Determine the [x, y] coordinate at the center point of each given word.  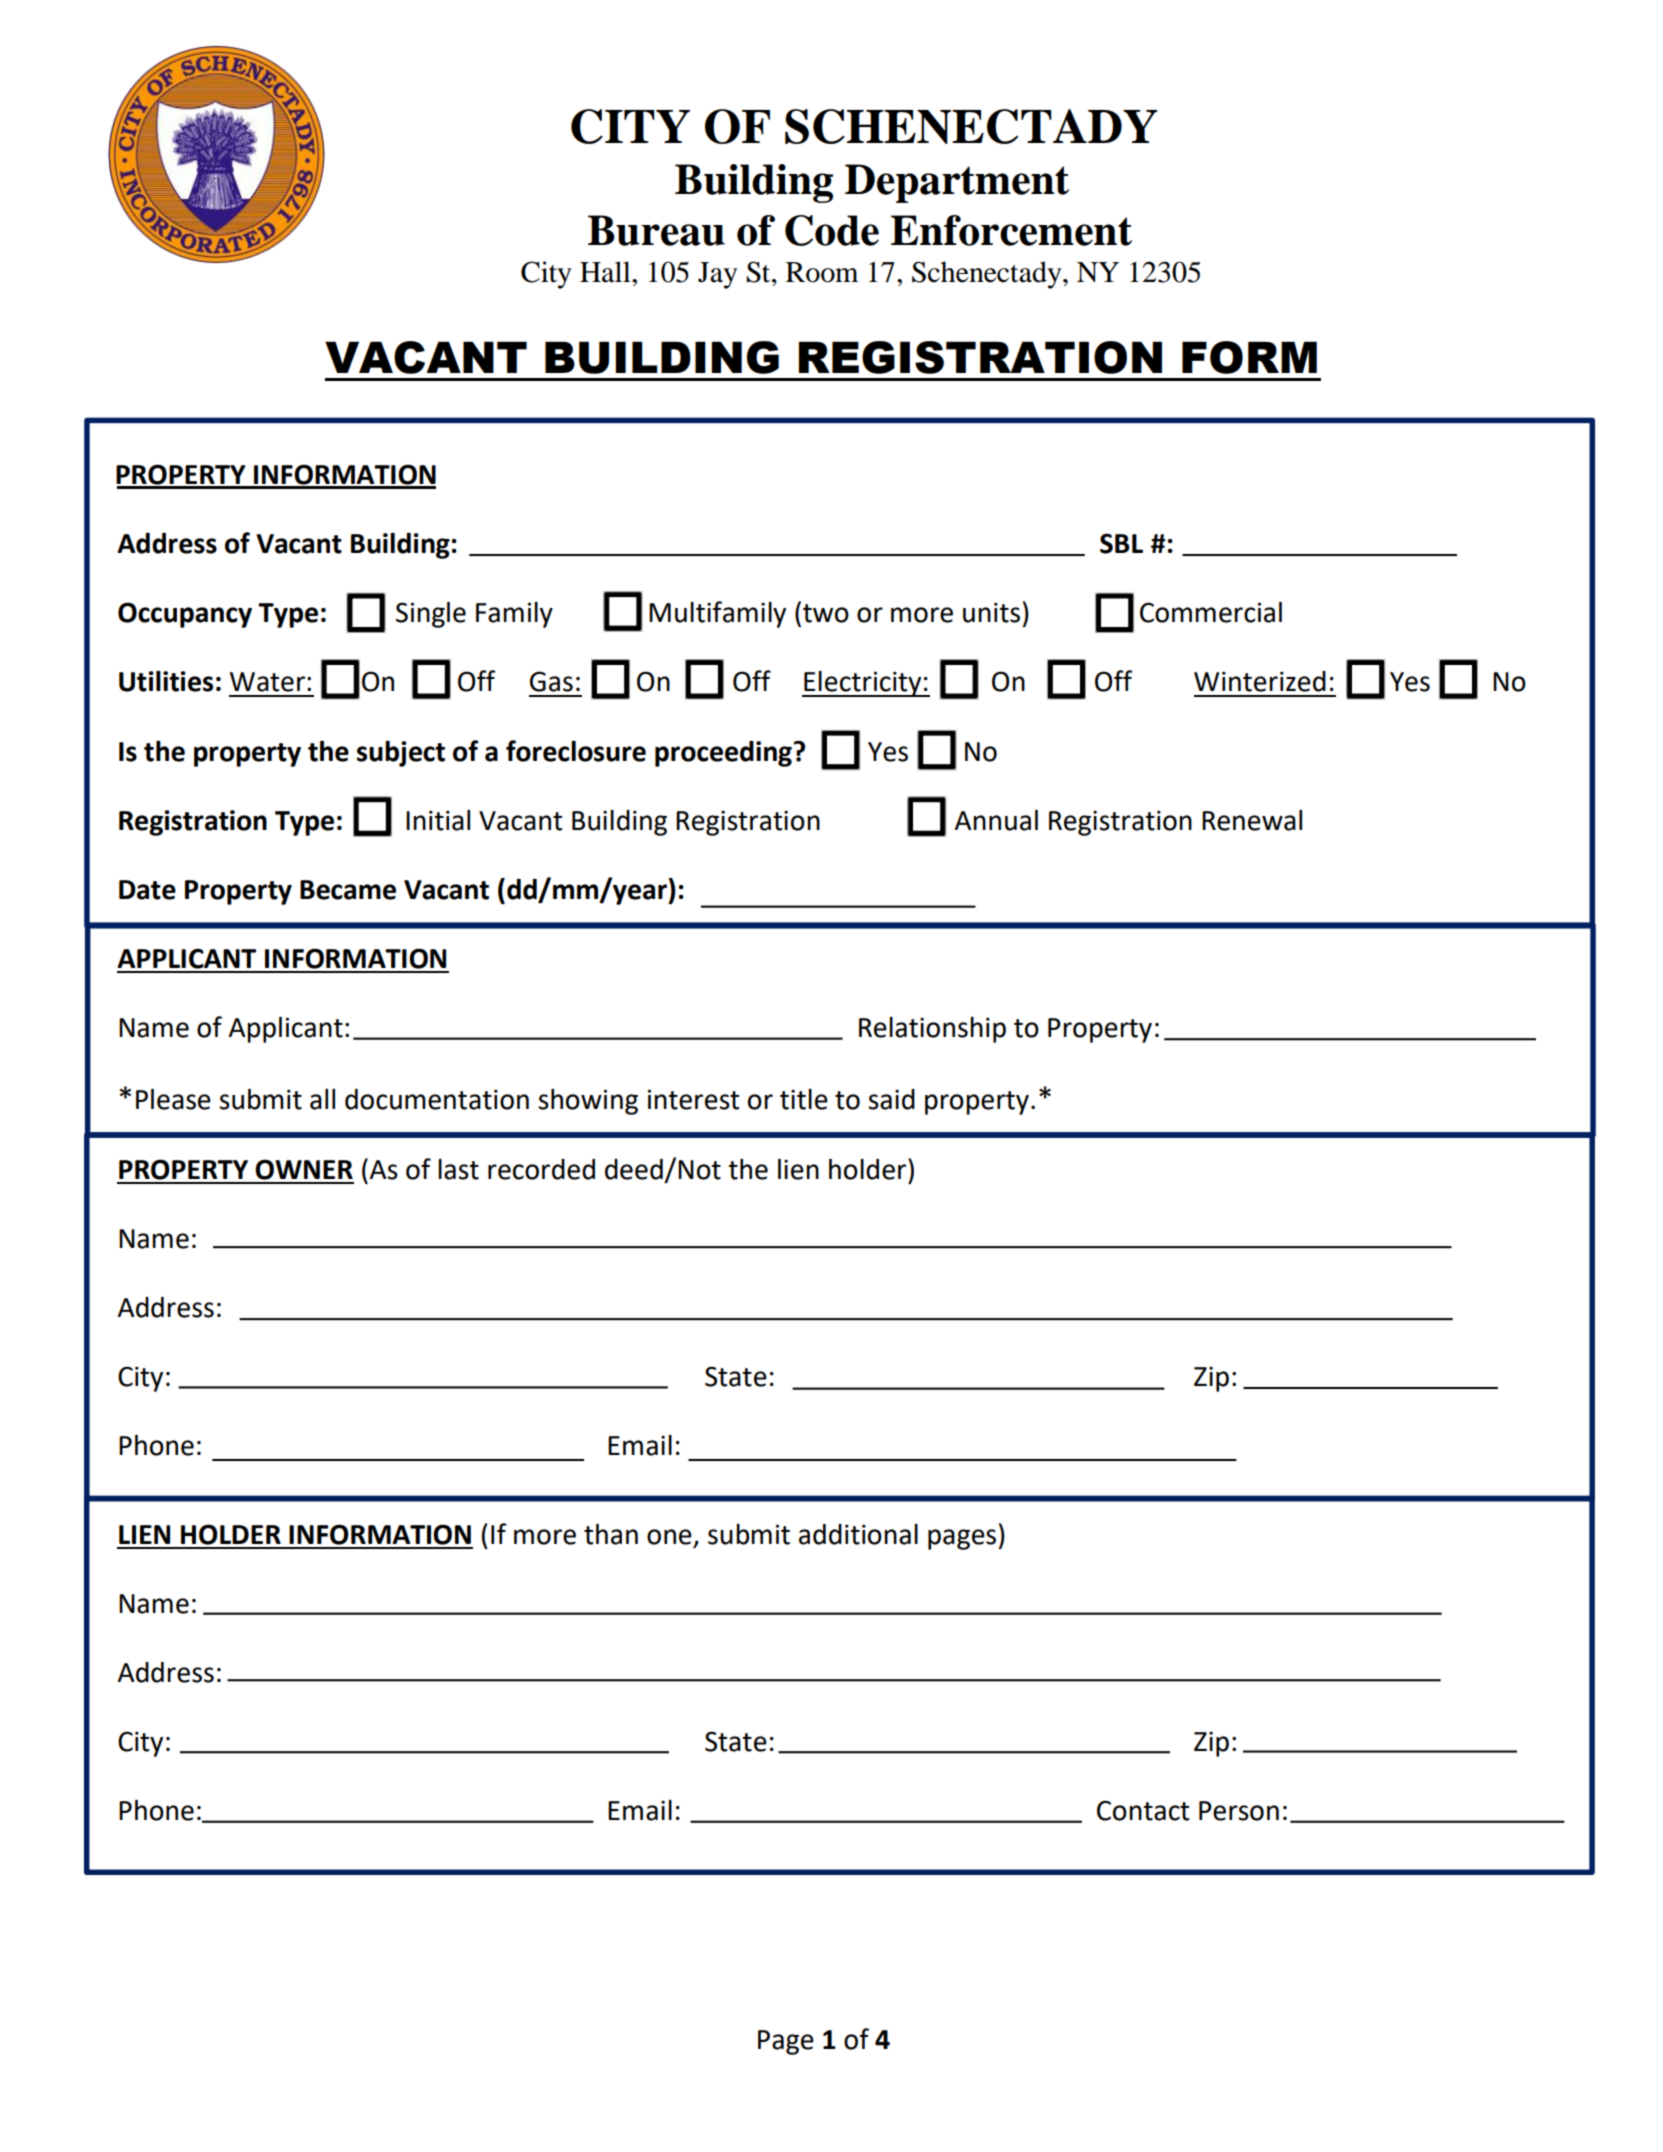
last [458, 1169]
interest [693, 1099]
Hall [606, 272]
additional [858, 1534]
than [611, 1534]
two [826, 613]
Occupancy [185, 615]
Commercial [1211, 612]
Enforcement [1011, 230]
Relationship [932, 1030]
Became [348, 890]
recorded [541, 1169]
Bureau [656, 230]
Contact [1143, 1810]
